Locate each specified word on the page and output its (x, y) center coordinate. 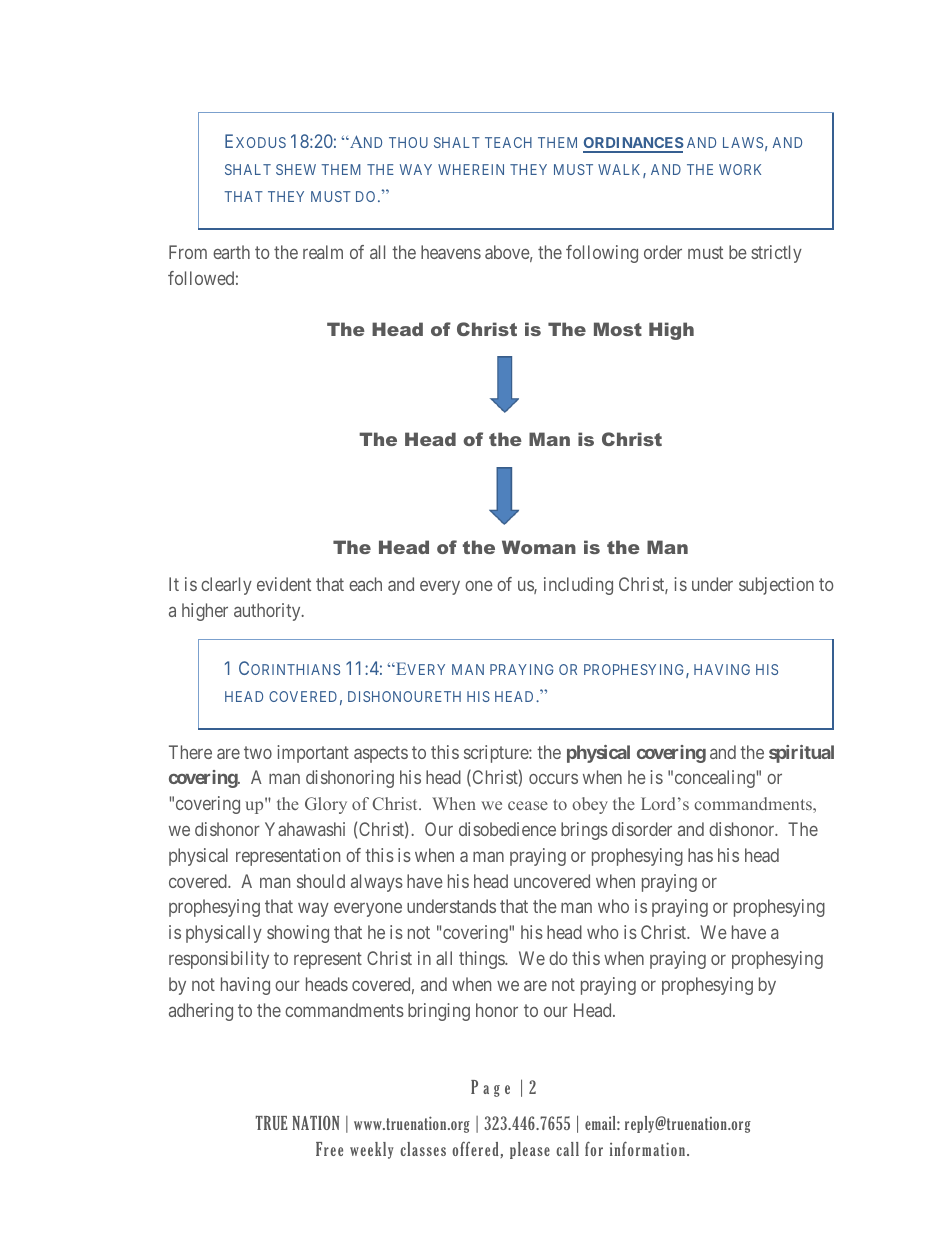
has (700, 855)
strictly (776, 254)
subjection (776, 586)
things (482, 960)
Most (618, 329)
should (321, 881)
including (578, 586)
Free (329, 1149)
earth (231, 252)
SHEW (296, 169)
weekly (372, 1150)
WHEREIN (471, 169)
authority (268, 612)
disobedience (507, 829)
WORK (740, 169)
